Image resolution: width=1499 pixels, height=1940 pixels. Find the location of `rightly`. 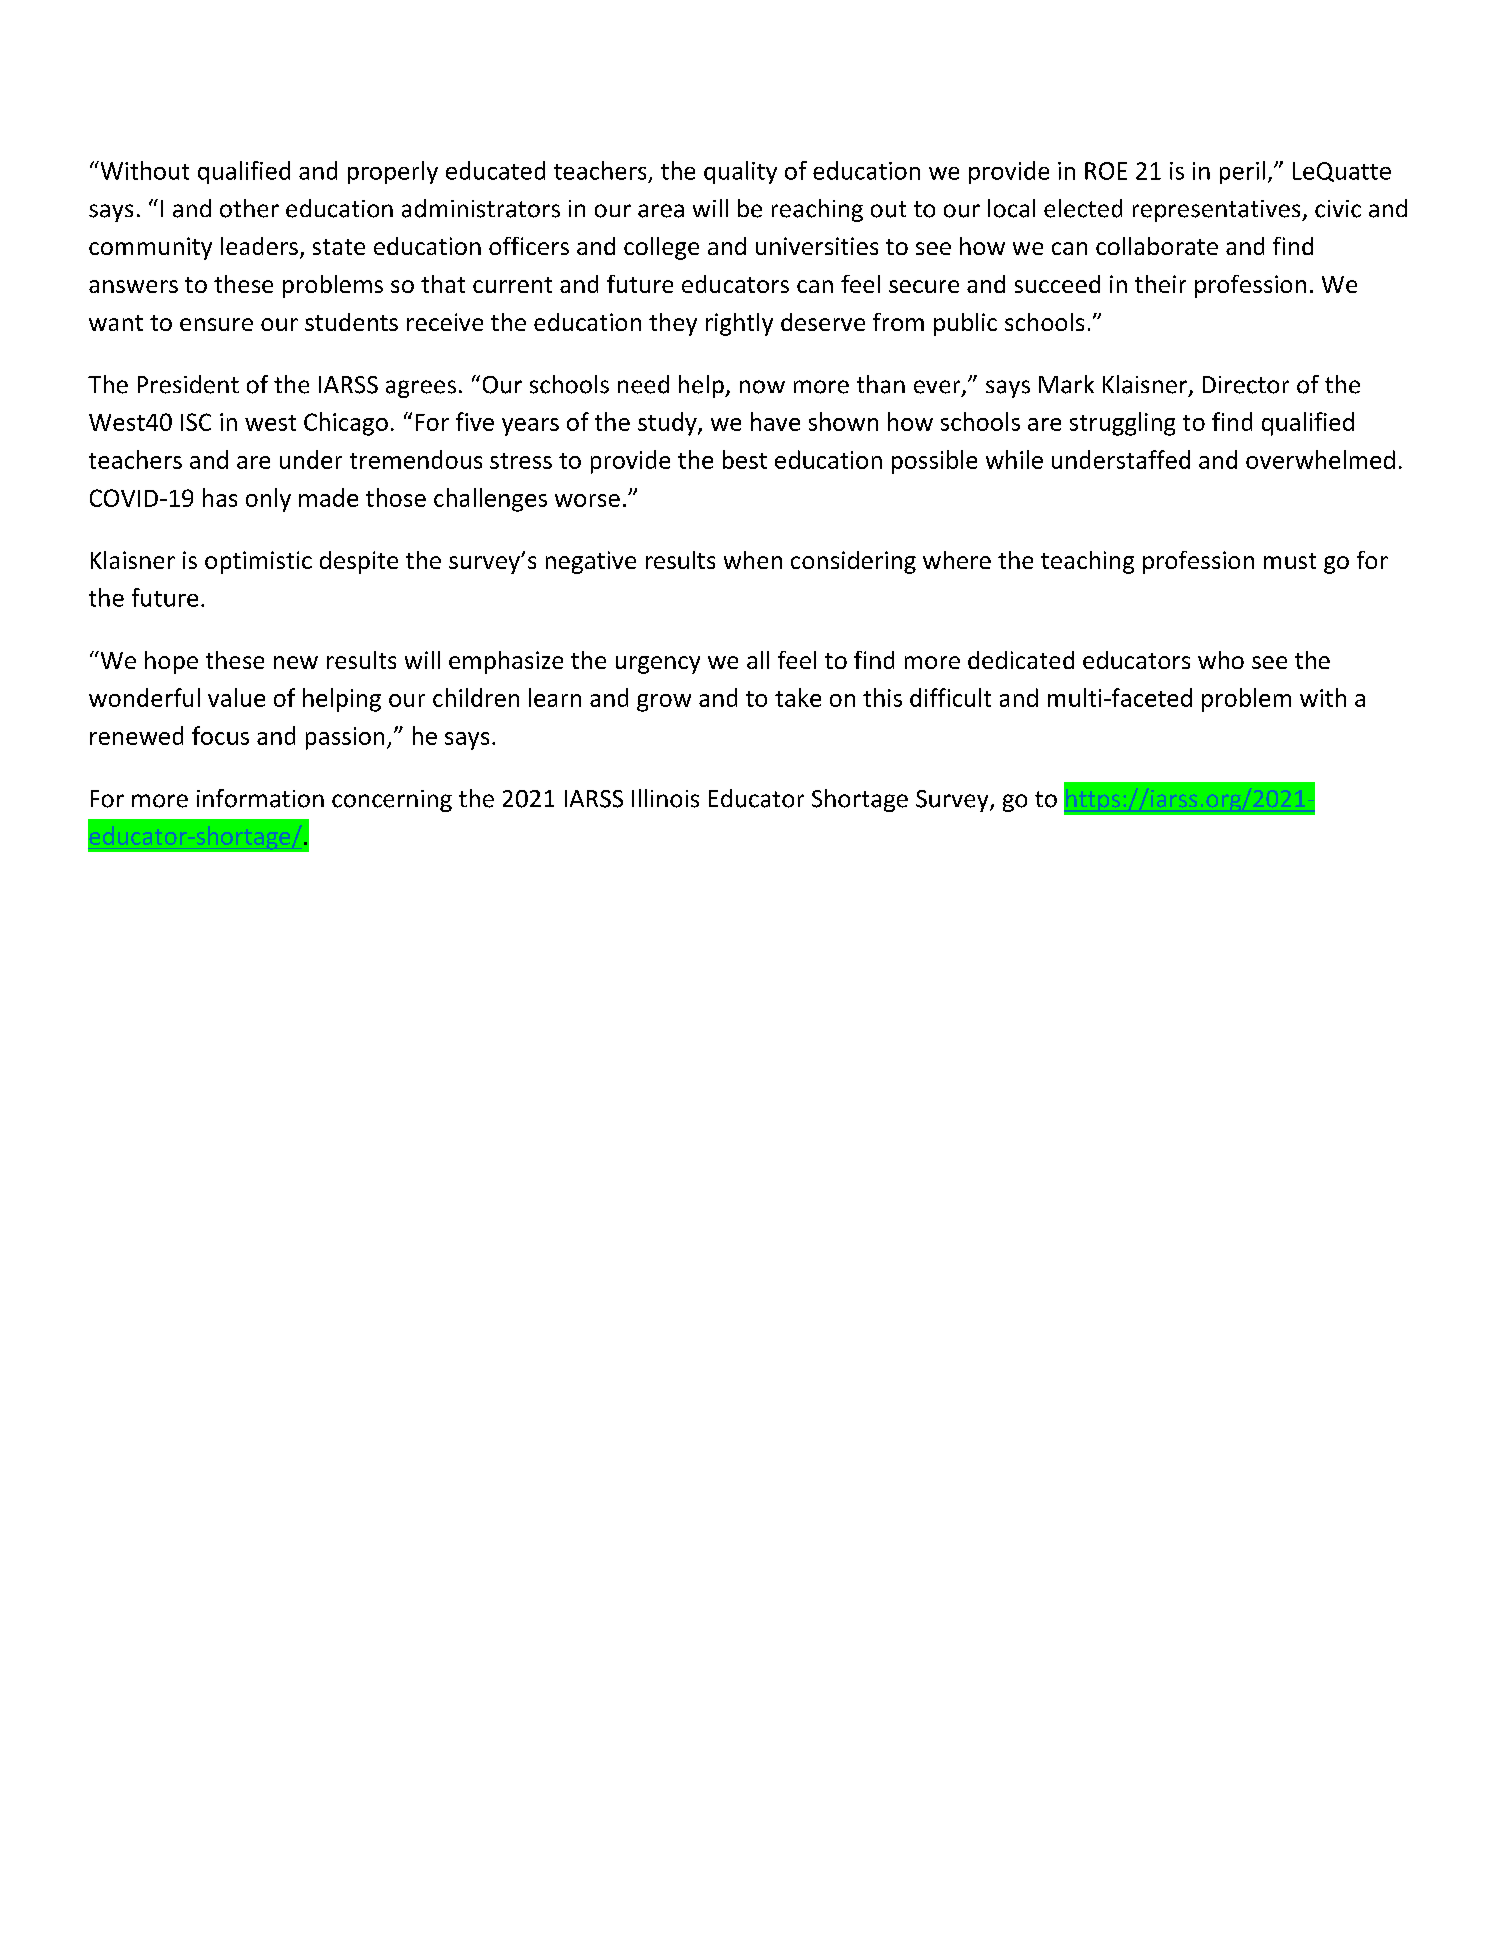

rightly is located at coordinates (739, 324).
